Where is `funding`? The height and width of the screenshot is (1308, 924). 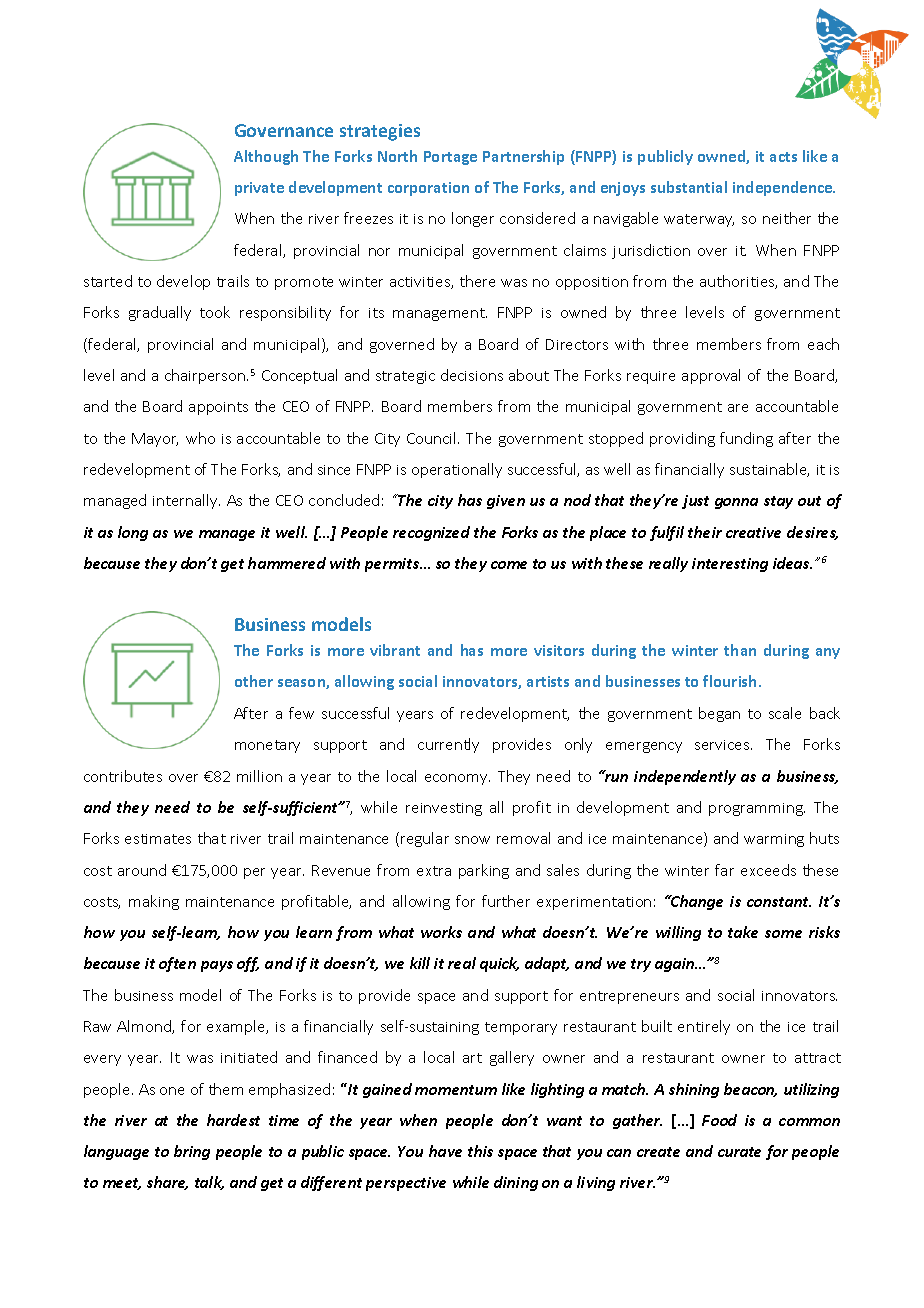 funding is located at coordinates (746, 439).
